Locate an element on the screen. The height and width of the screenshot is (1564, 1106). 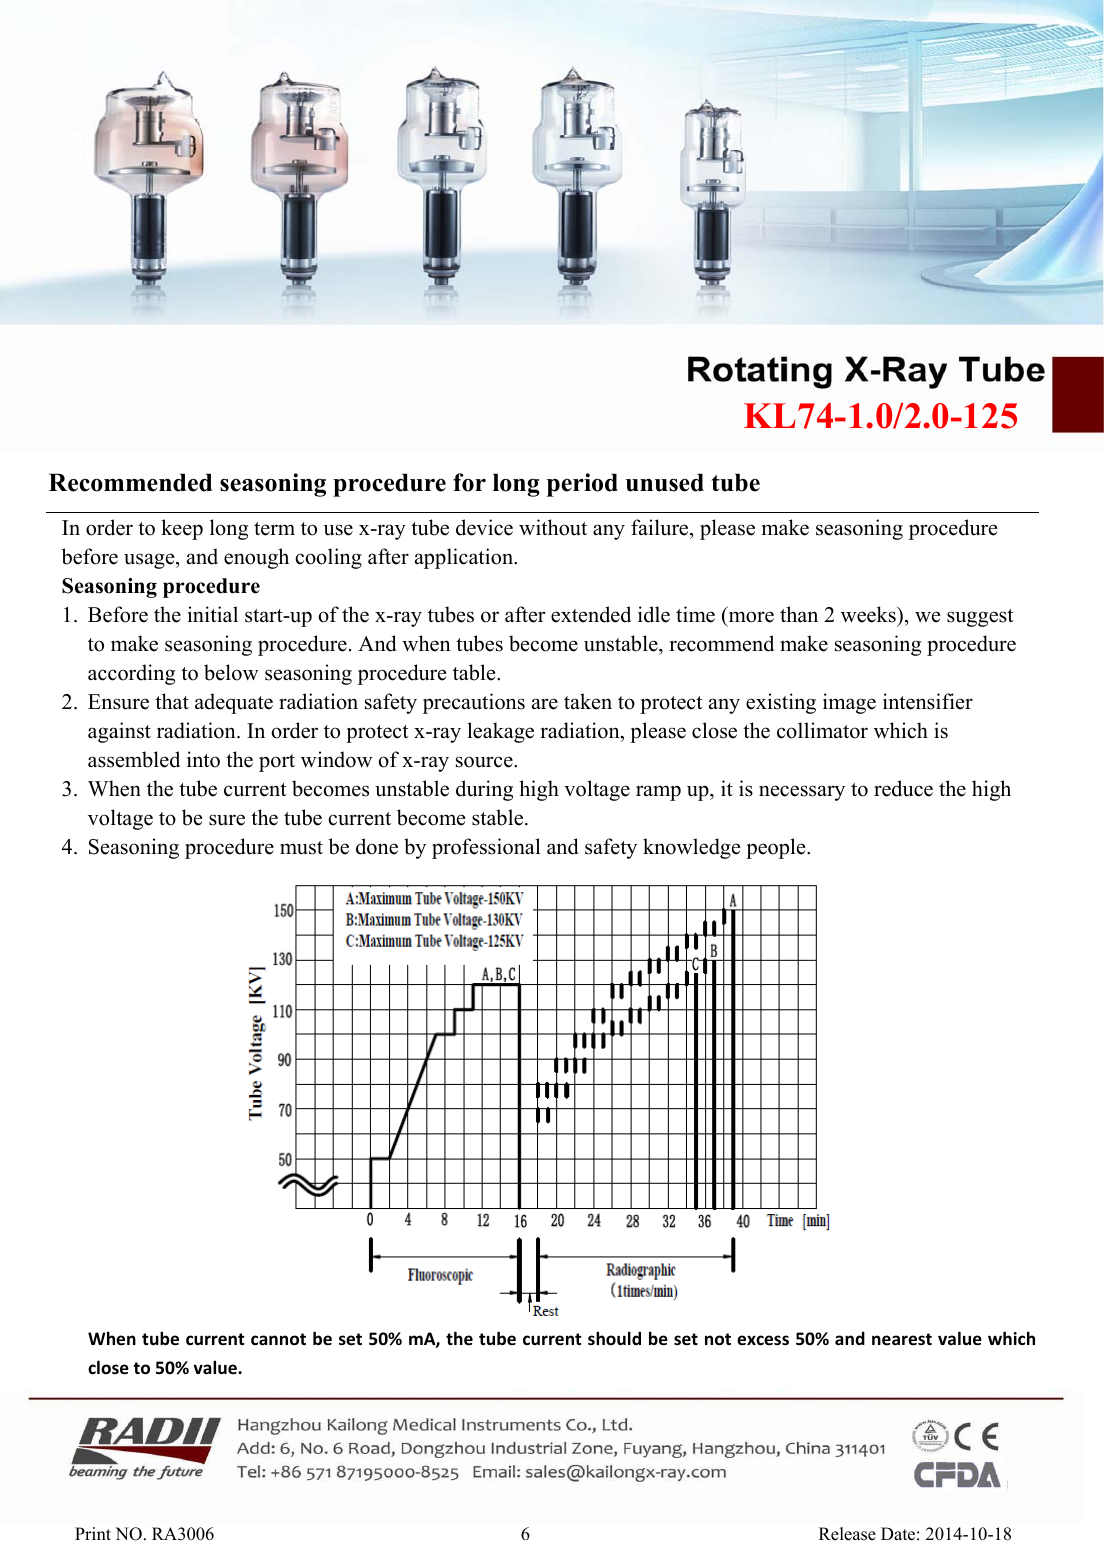
Release is located at coordinates (847, 1534).
